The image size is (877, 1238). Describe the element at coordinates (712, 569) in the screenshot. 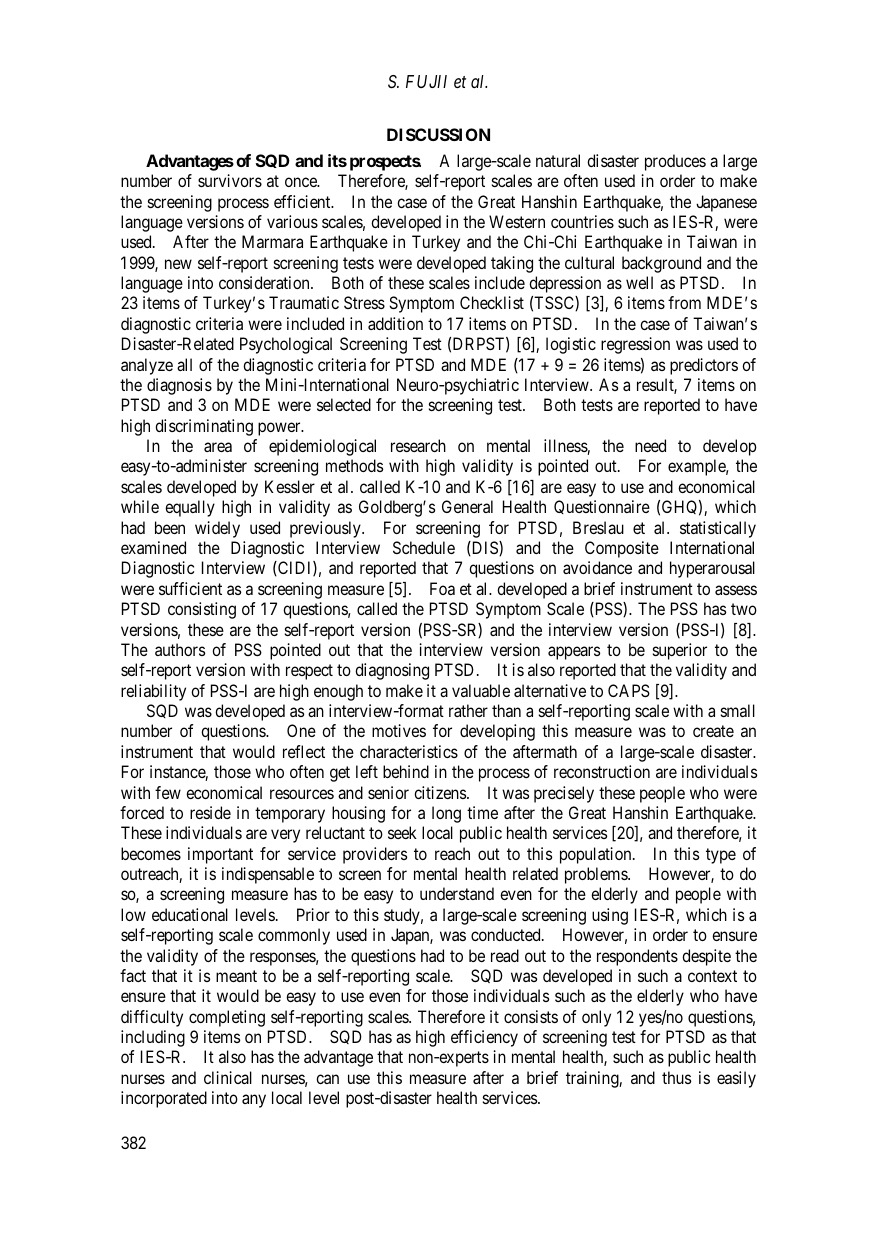

I see `hyperarousal` at that location.
